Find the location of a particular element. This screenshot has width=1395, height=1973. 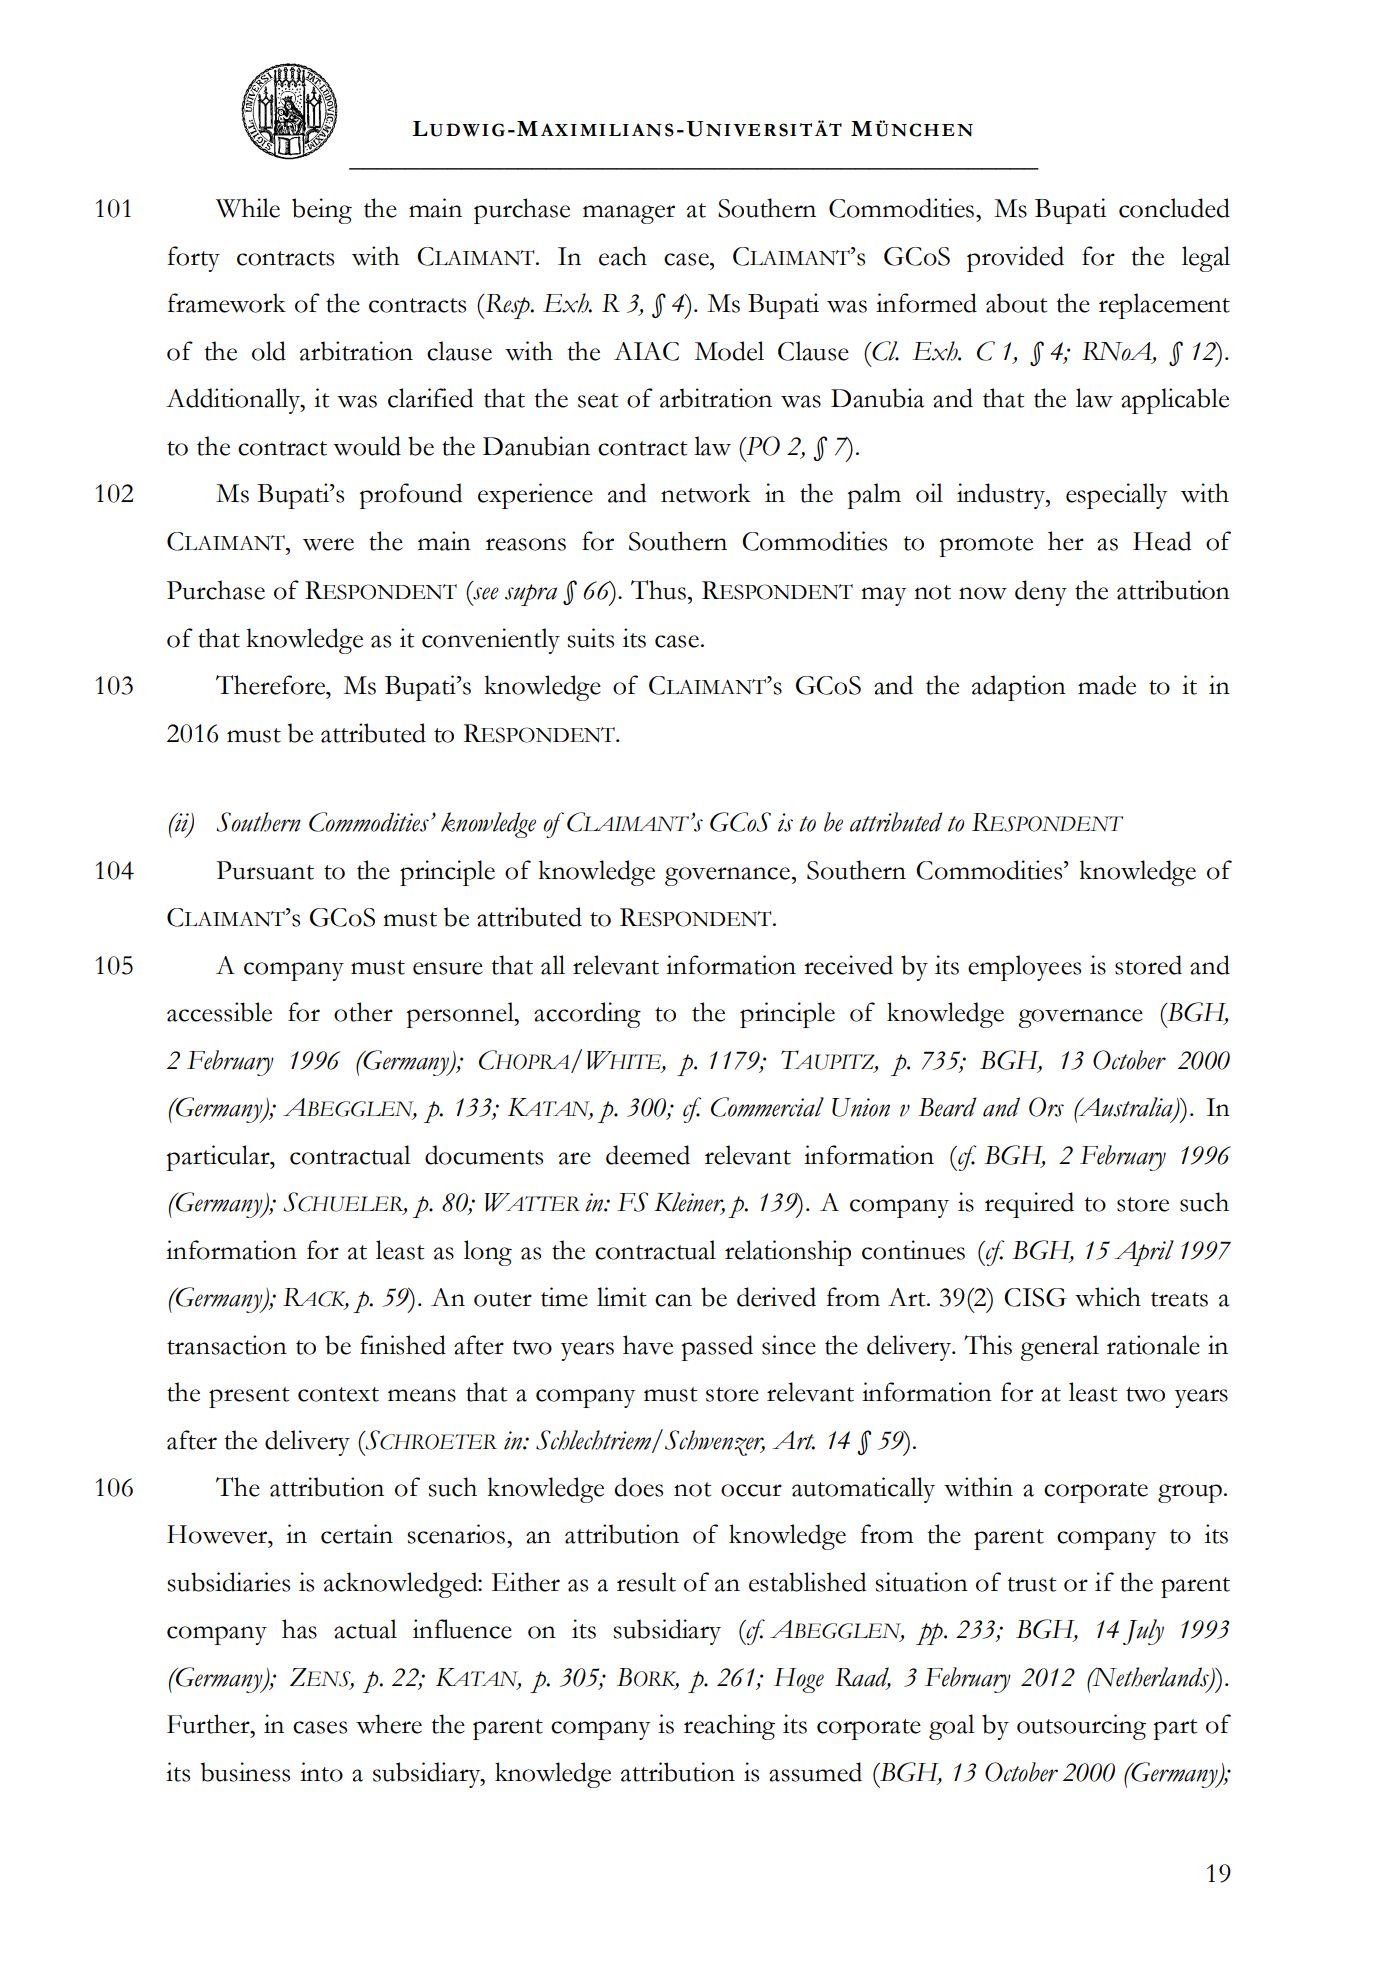

suits is located at coordinates (590, 638).
